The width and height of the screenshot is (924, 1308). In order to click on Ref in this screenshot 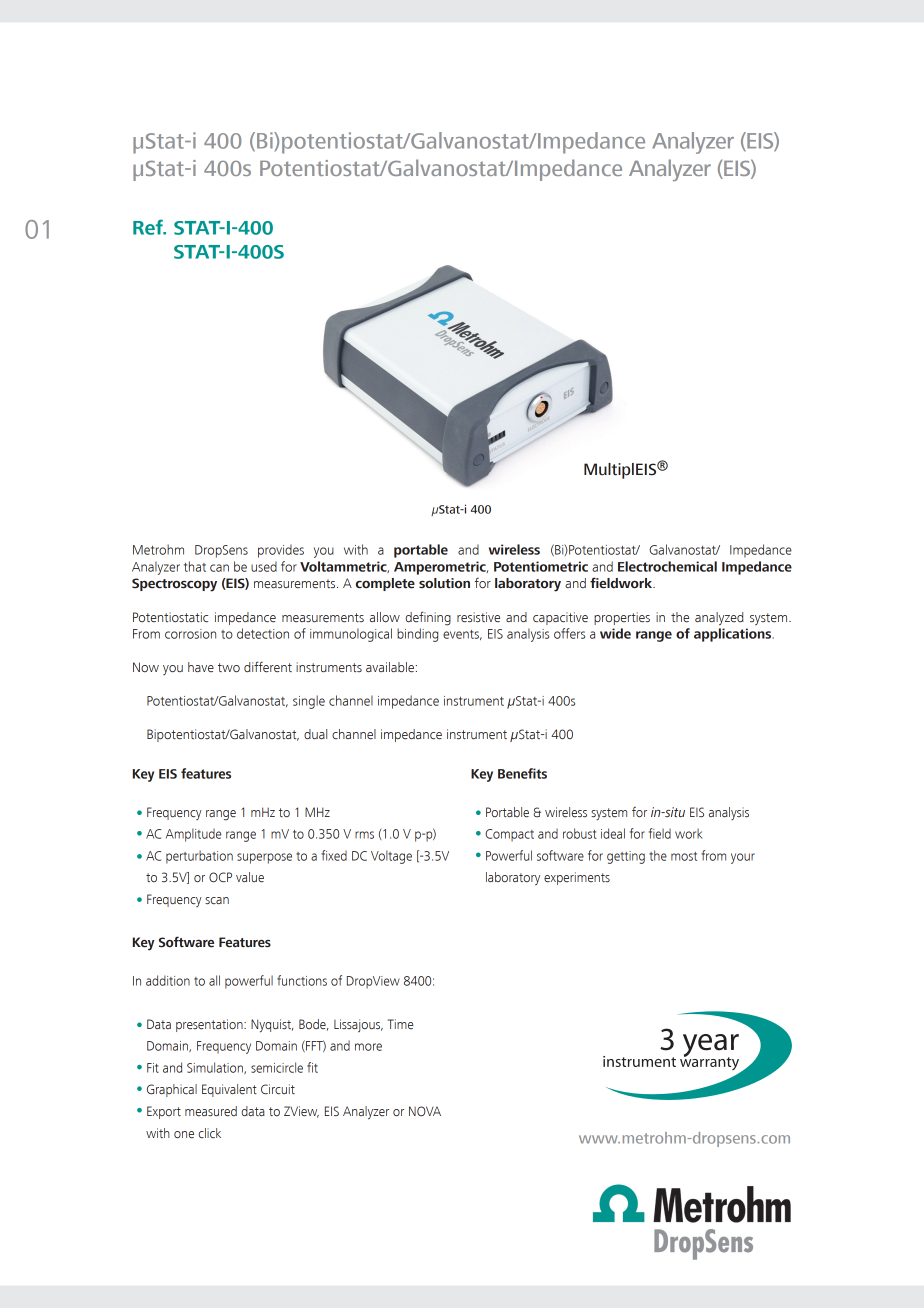, I will do `click(149, 227)`.
